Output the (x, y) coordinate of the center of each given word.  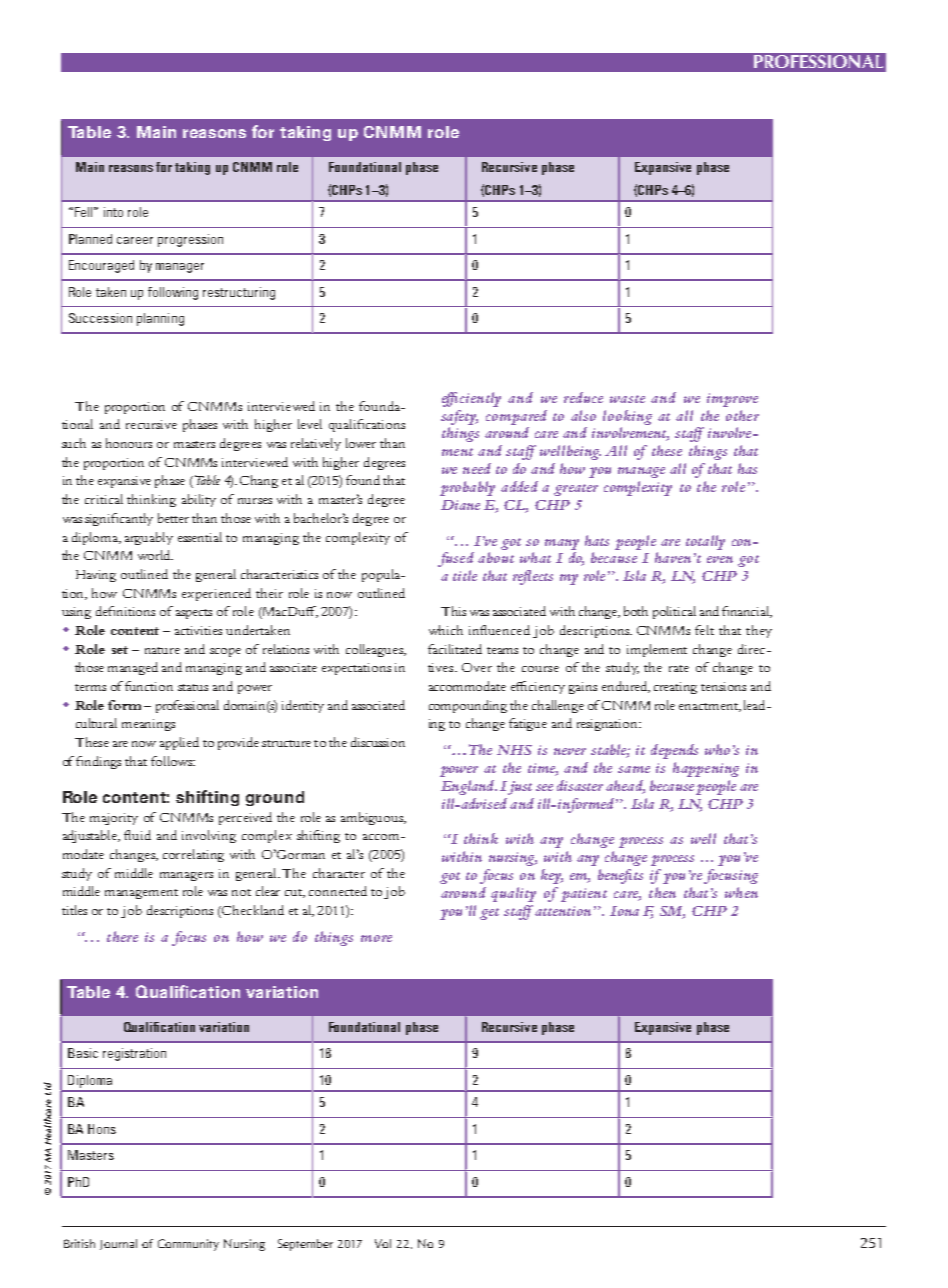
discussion (378, 742)
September (305, 1245)
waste (627, 399)
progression (190, 240)
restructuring (239, 293)
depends (674, 751)
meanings (148, 725)
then (662, 892)
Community (188, 1245)
